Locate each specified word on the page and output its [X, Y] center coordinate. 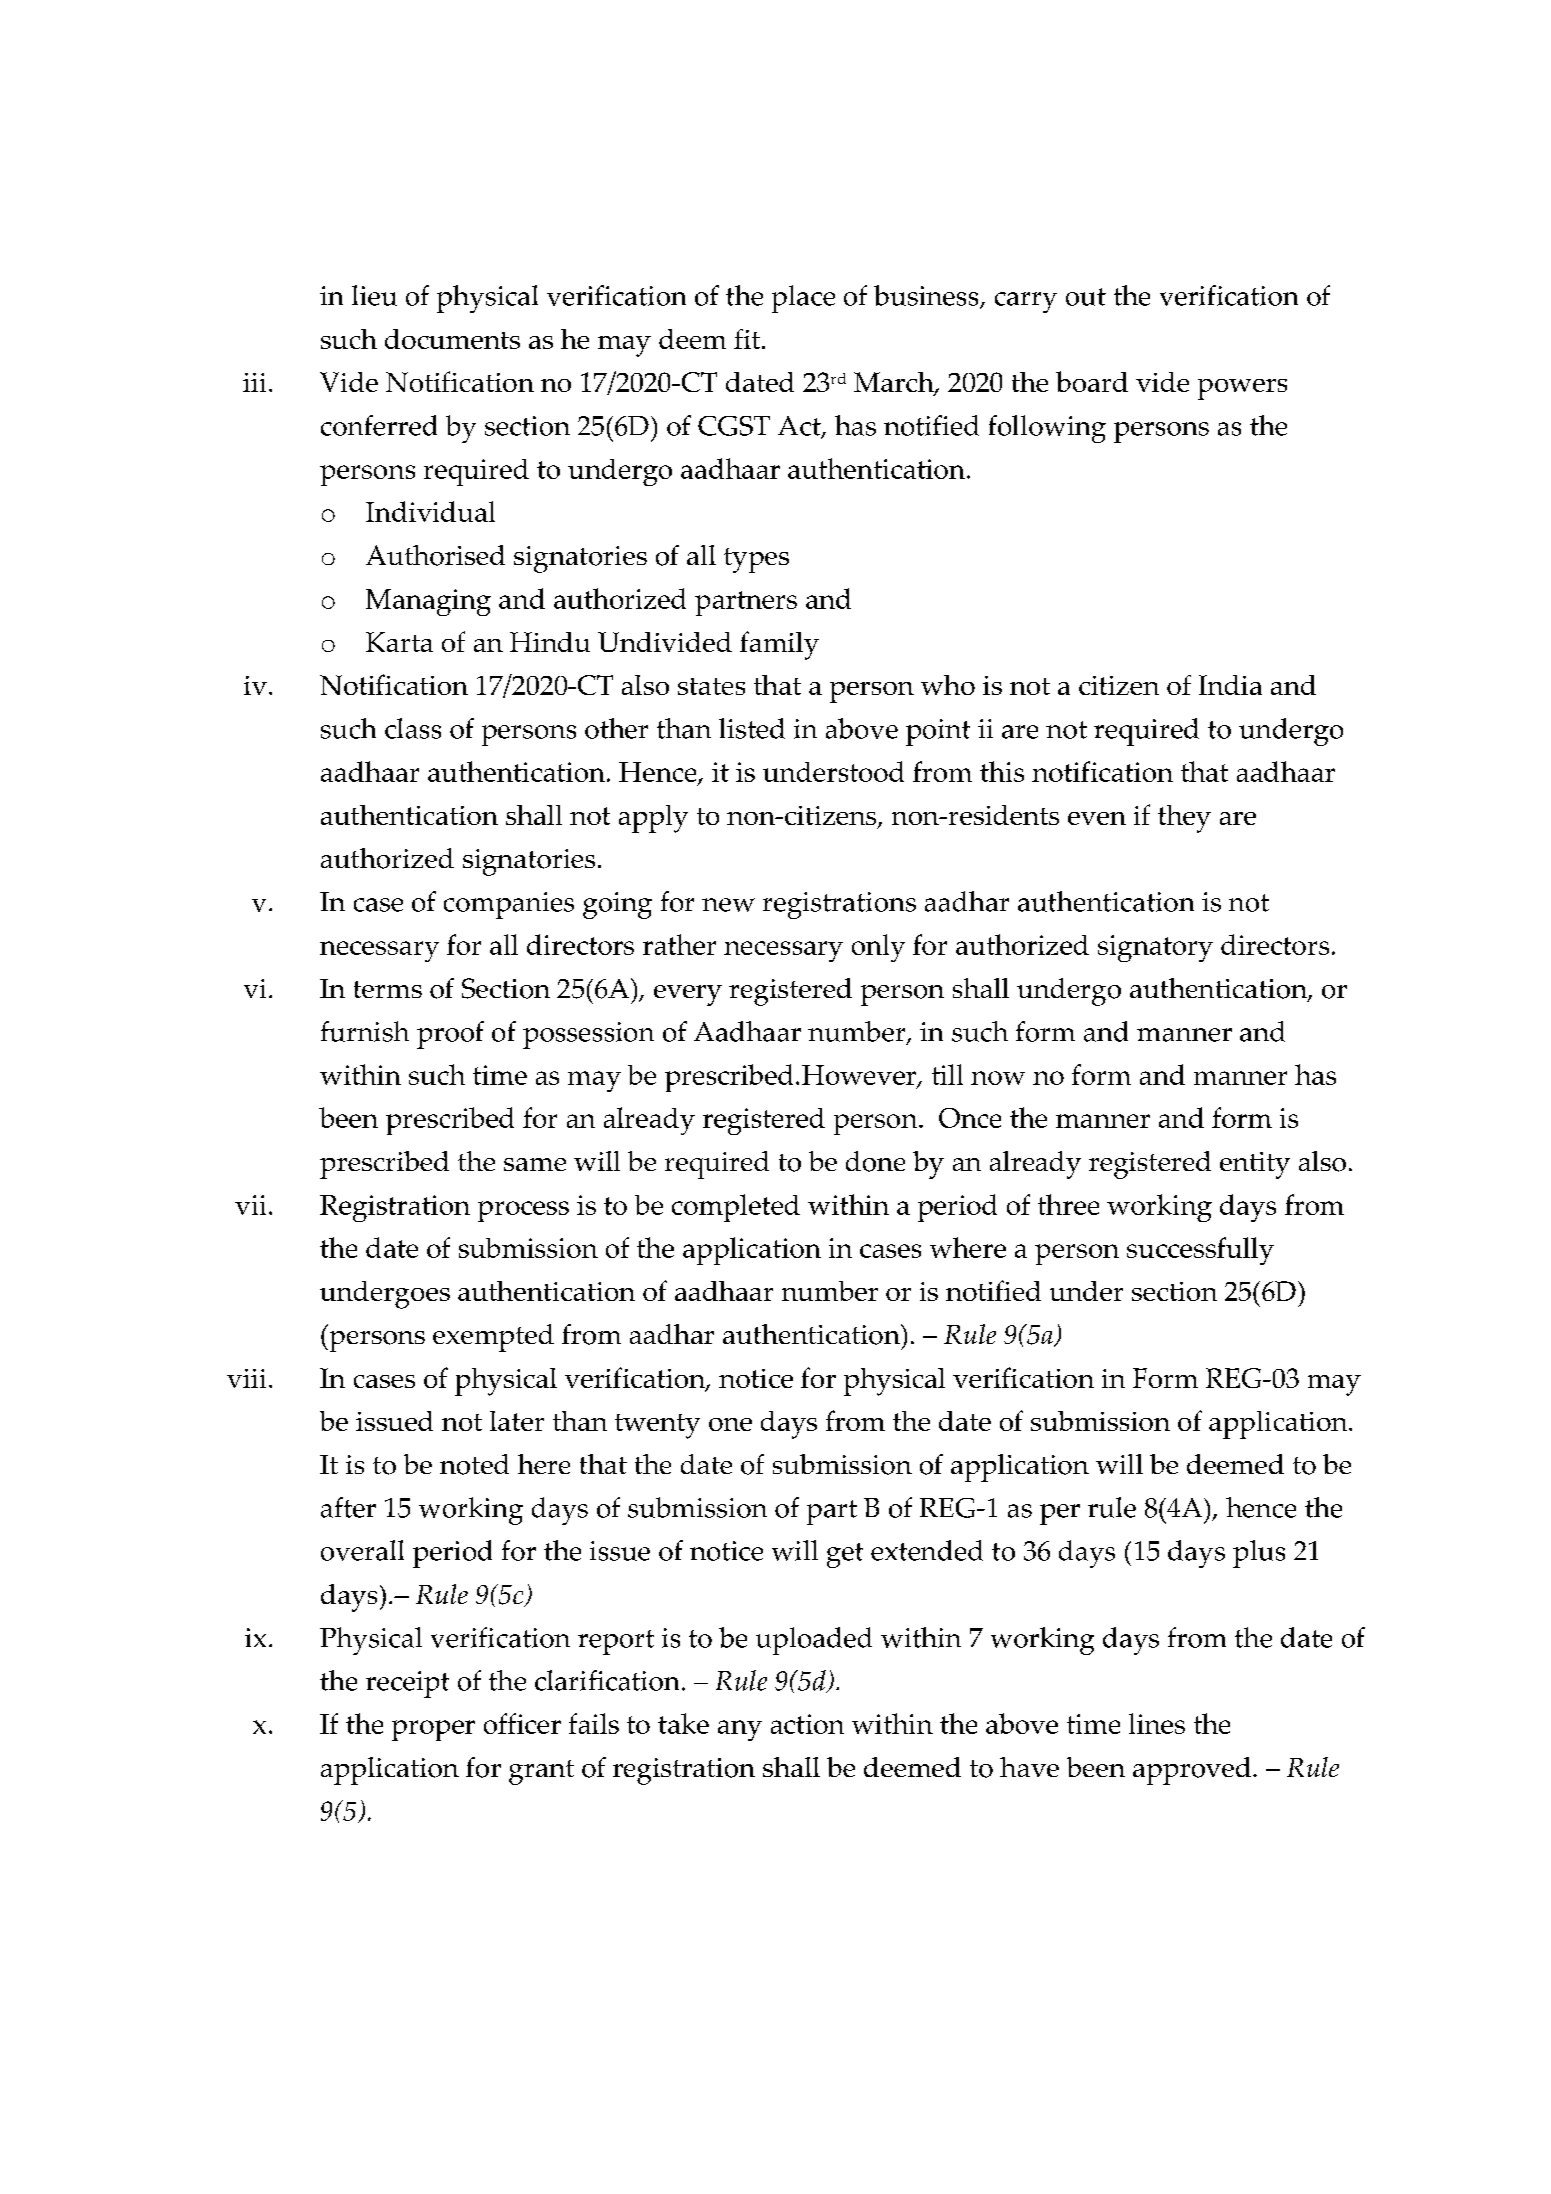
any [740, 1730]
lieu [374, 295]
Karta [399, 642]
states [711, 686]
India [1230, 685]
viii [246, 1378]
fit [748, 339]
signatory [1155, 948]
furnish [365, 1031]
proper [433, 1730]
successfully [1200, 1251]
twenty [657, 1426]
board [1092, 381]
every [688, 995]
